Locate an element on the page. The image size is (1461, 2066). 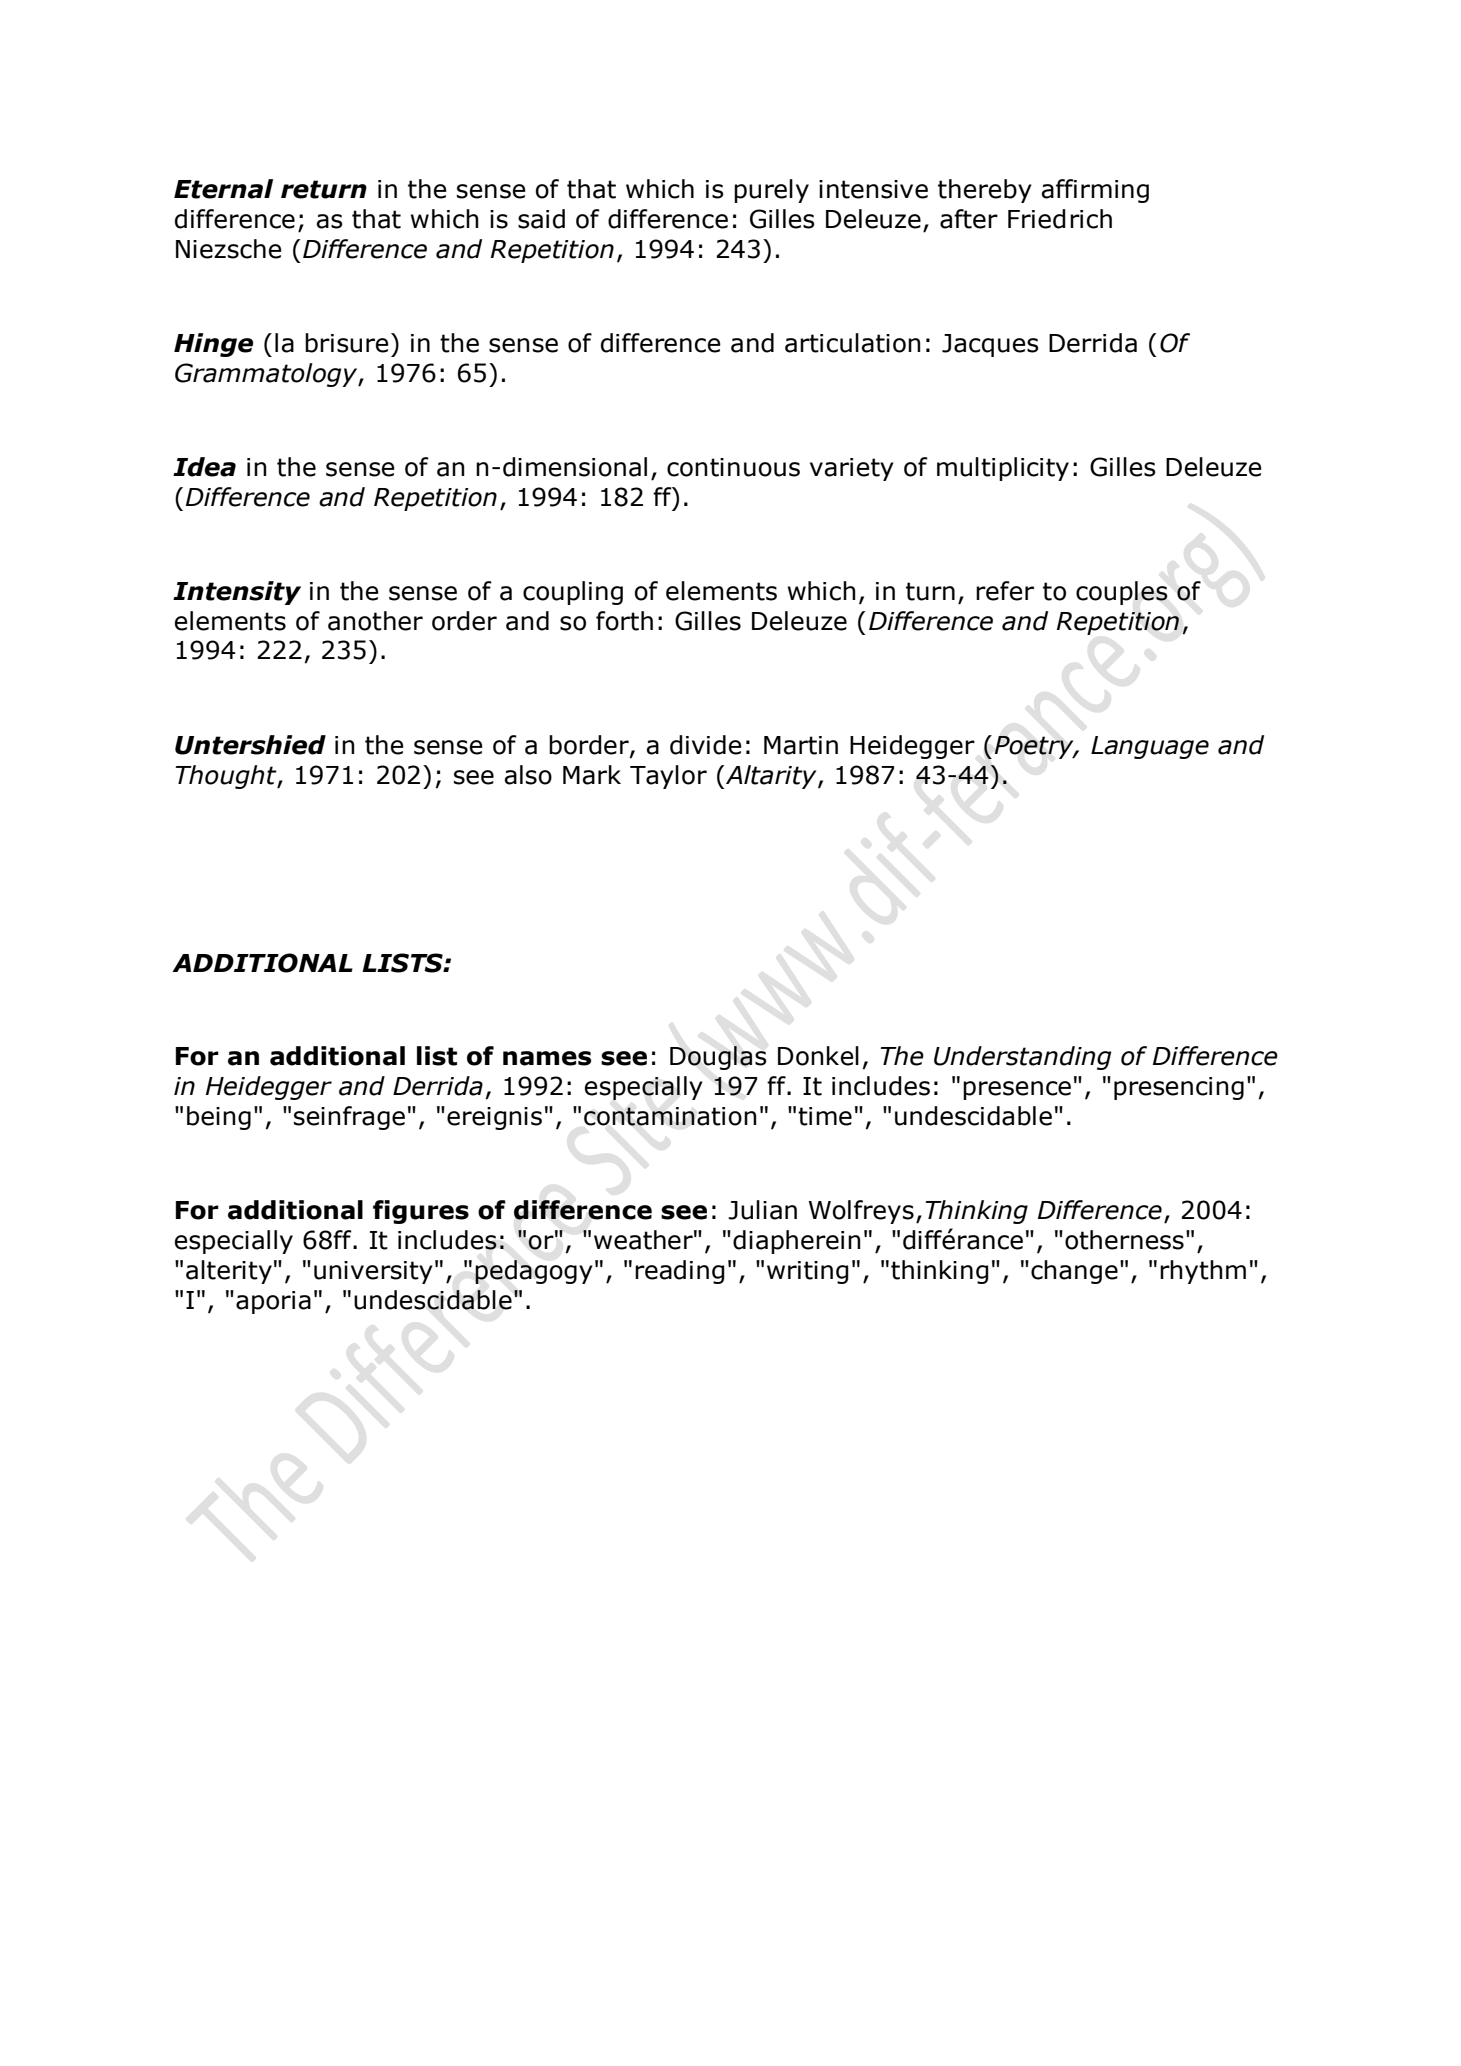
couples is located at coordinates (1122, 593).
